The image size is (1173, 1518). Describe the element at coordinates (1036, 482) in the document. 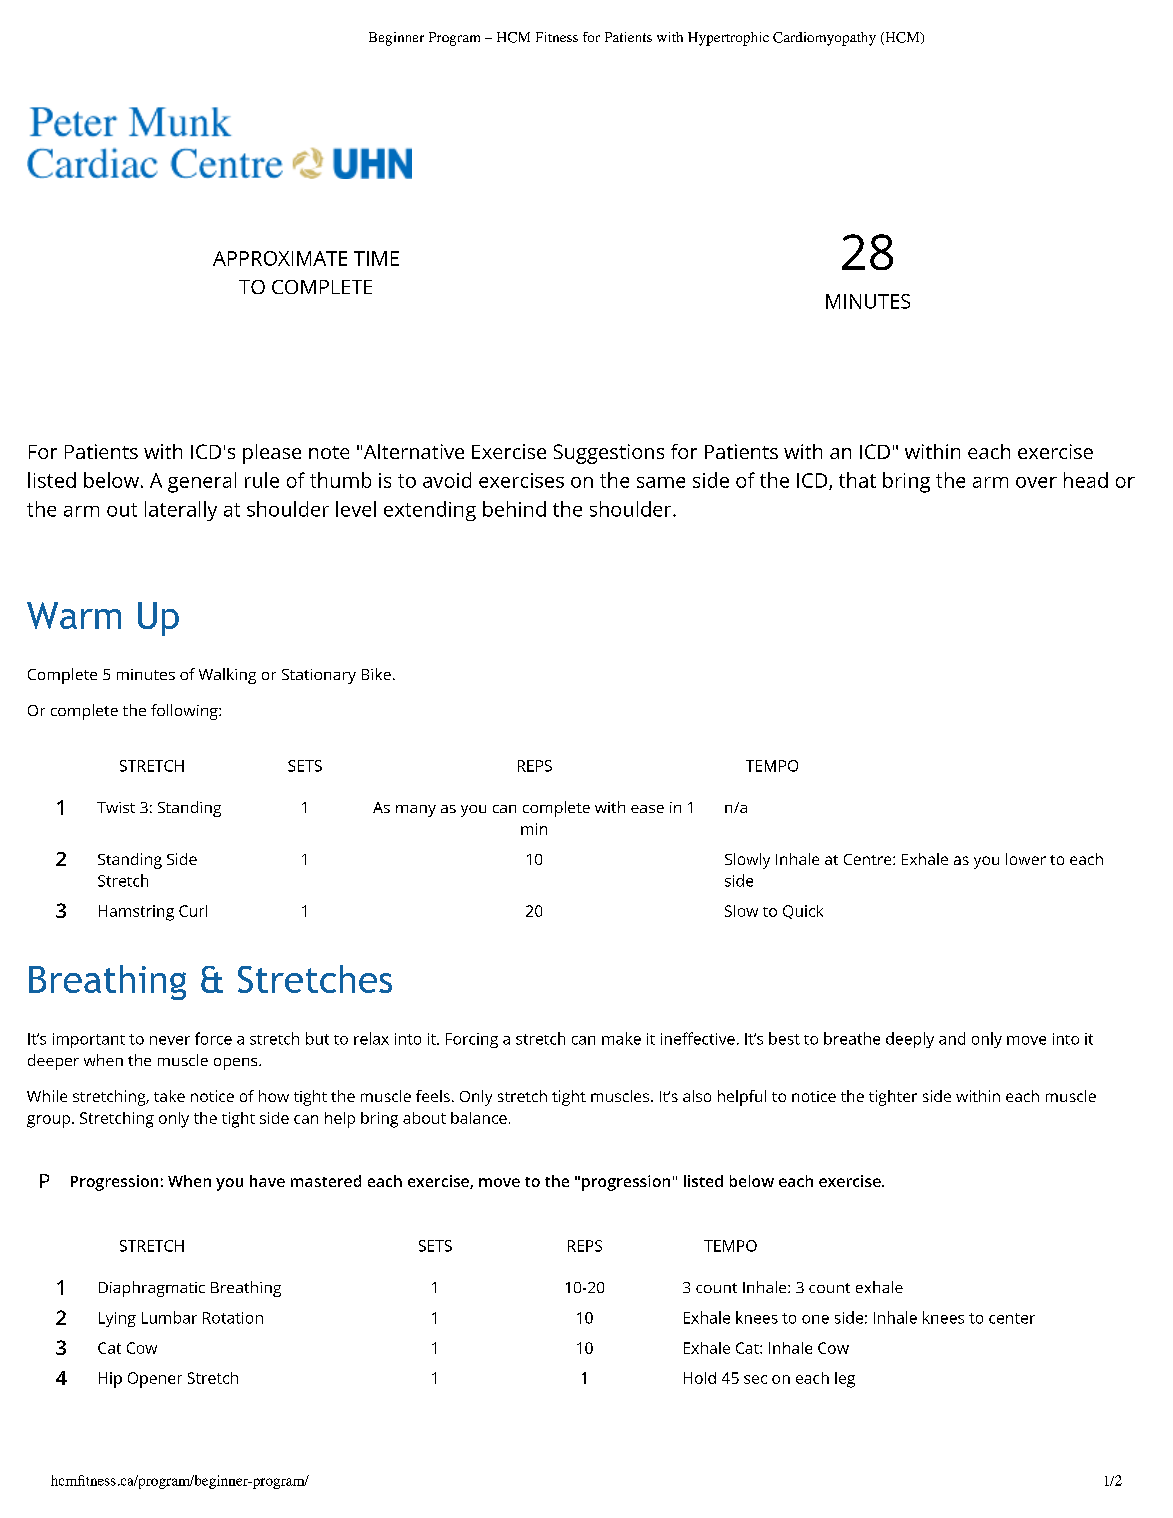

I see `over` at that location.
